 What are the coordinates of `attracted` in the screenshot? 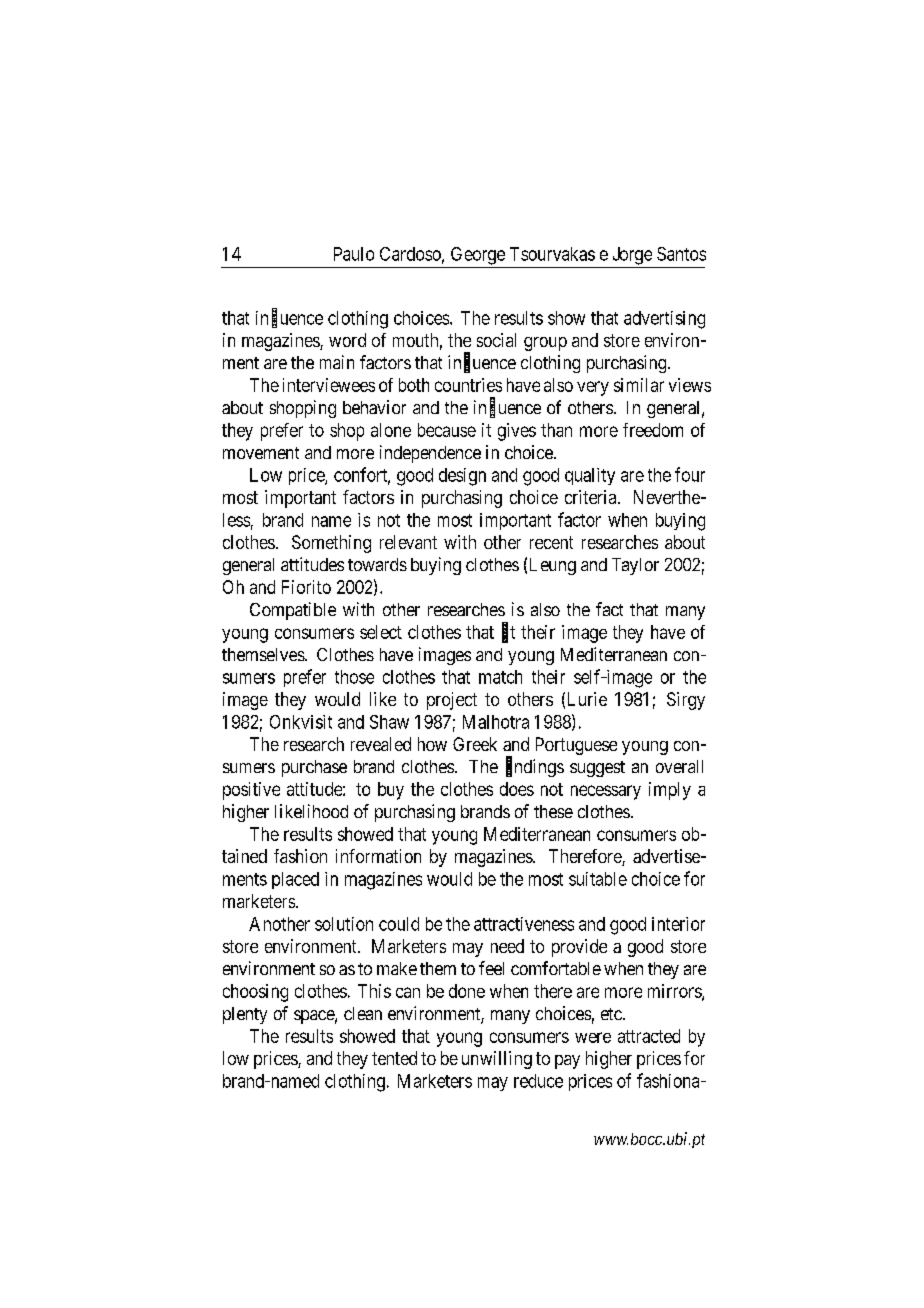 It's located at (649, 1036).
